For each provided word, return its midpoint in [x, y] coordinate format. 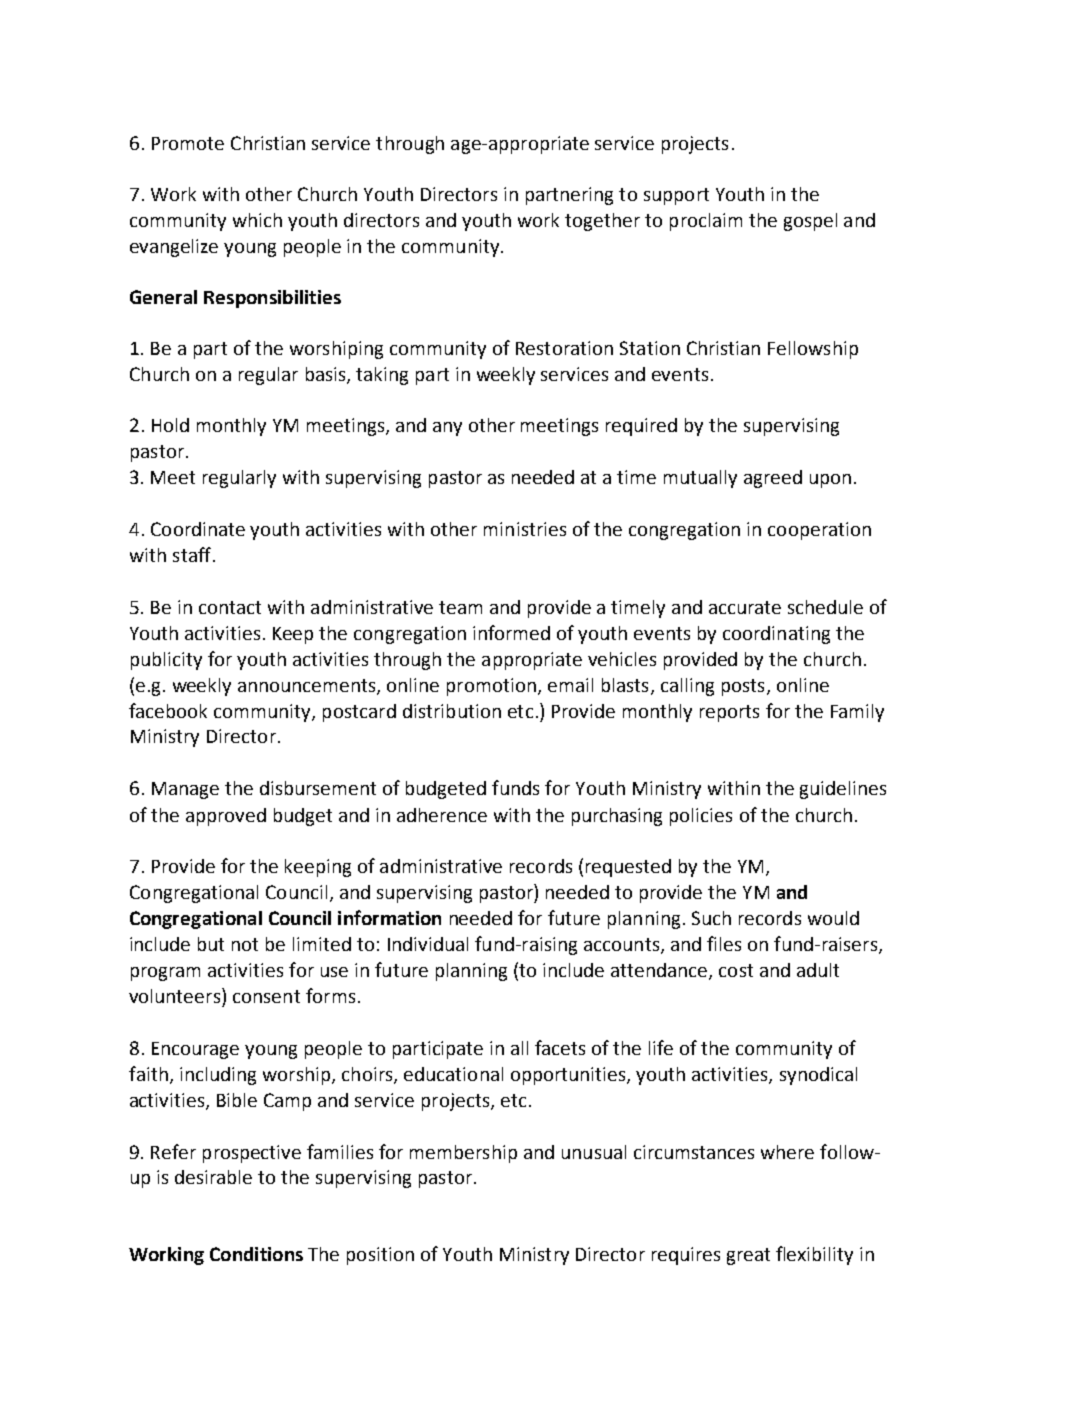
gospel [810, 222]
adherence [442, 815]
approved [226, 817]
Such [711, 918]
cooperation [819, 531]
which [257, 220]
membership [463, 1154]
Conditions [256, 1254]
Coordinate [198, 529]
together [602, 222]
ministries [525, 529]
